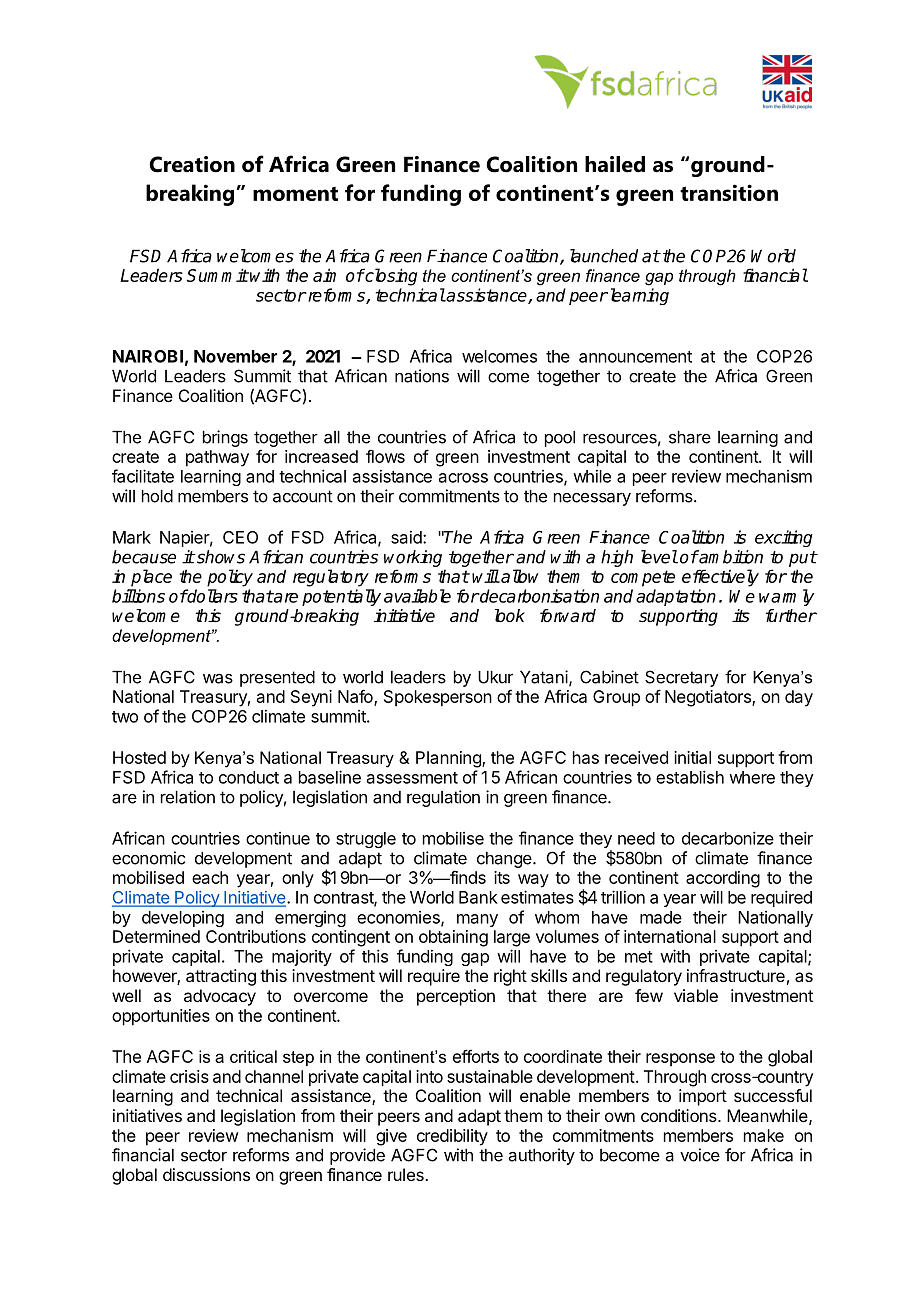  Describe the element at coordinates (615, 164) in the document. I see `hailed` at that location.
